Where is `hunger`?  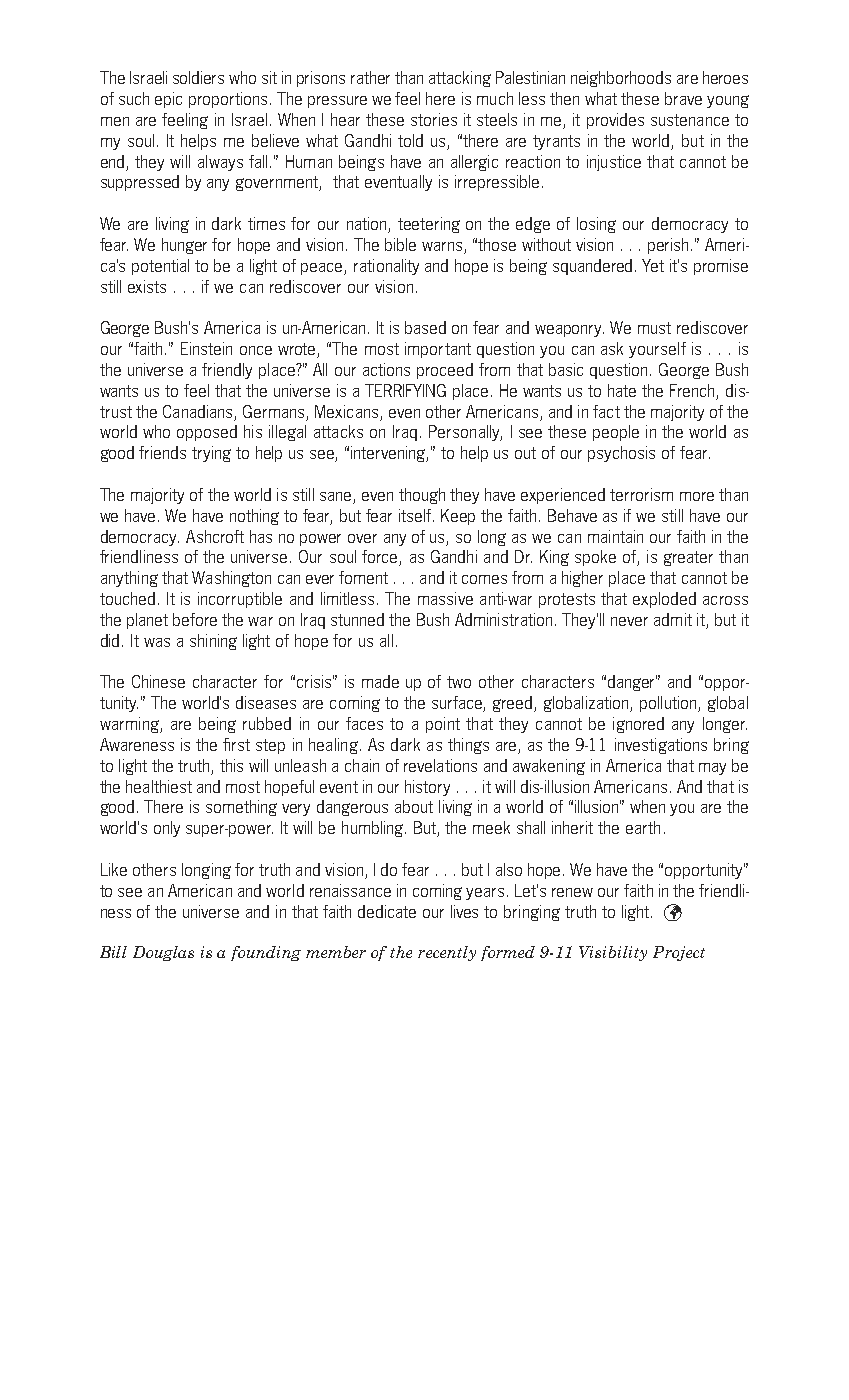 hunger is located at coordinates (184, 246).
